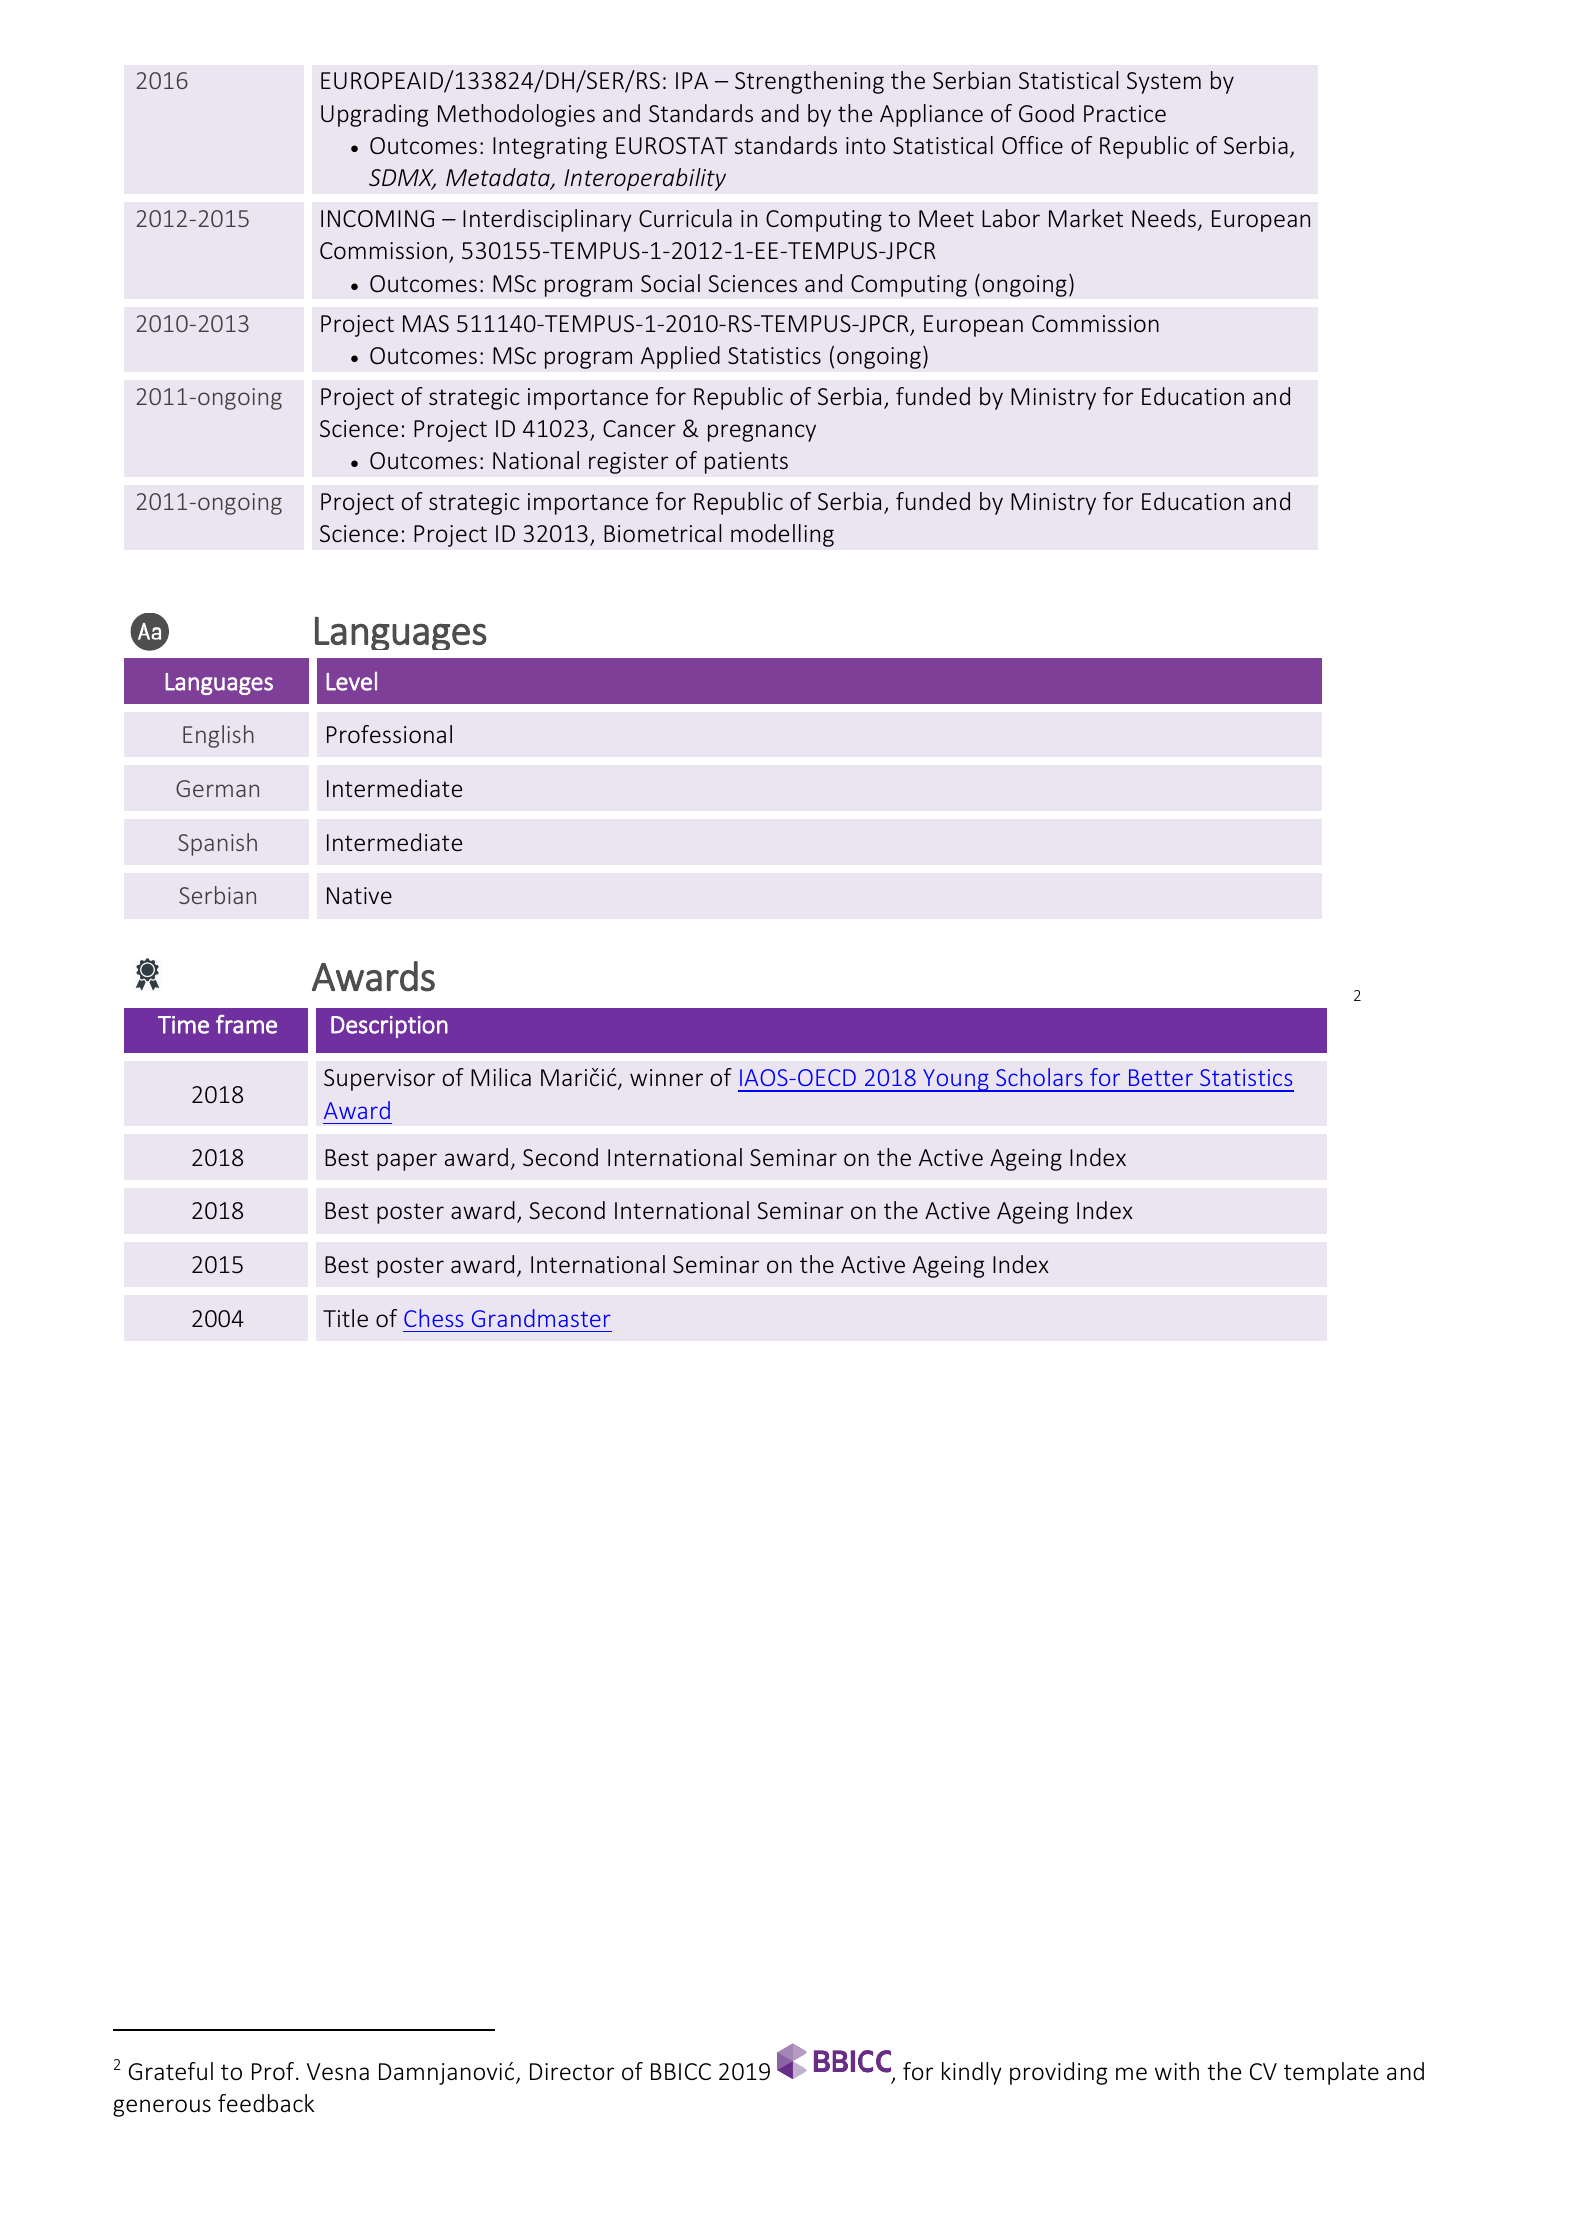 The width and height of the screenshot is (1579, 2232). Describe the element at coordinates (572, 2072) in the screenshot. I see `Director` at that location.
